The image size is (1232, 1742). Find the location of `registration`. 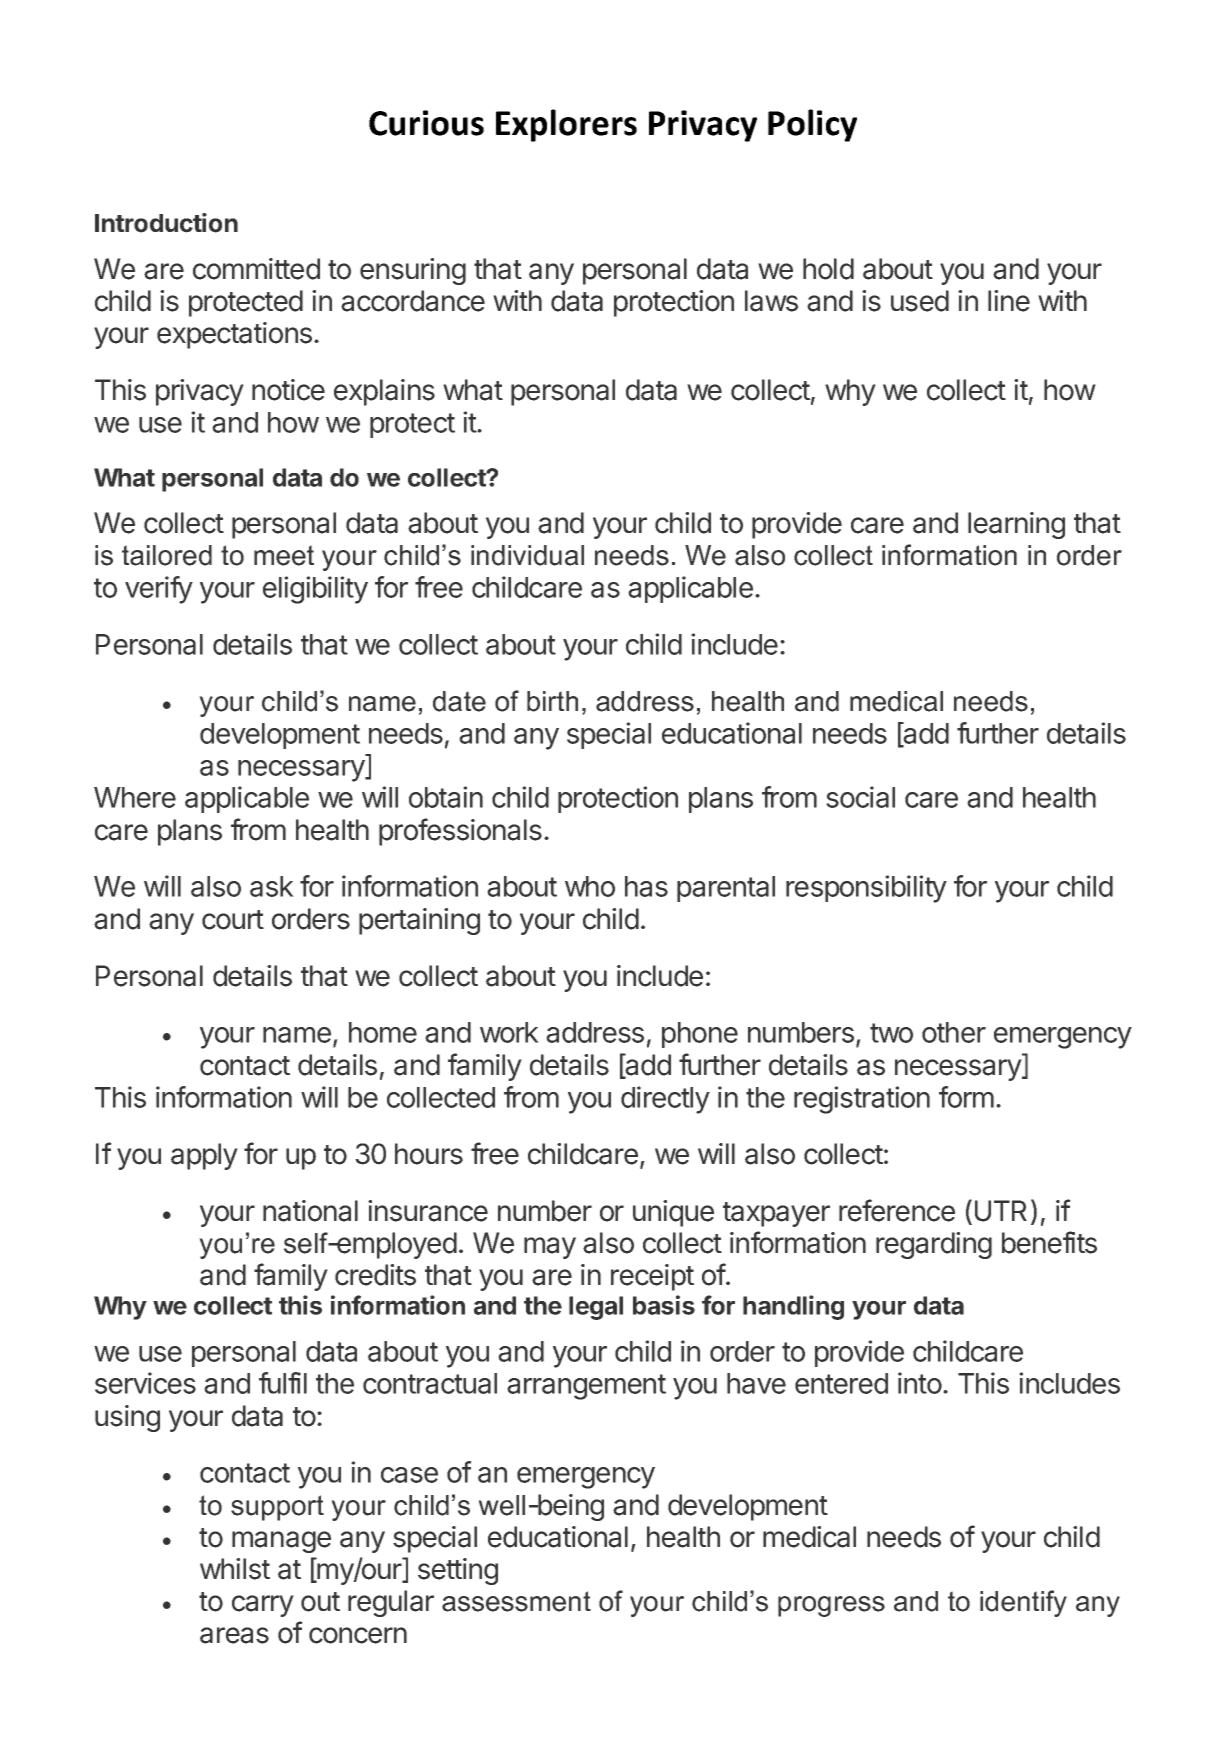

registration is located at coordinates (862, 1100).
